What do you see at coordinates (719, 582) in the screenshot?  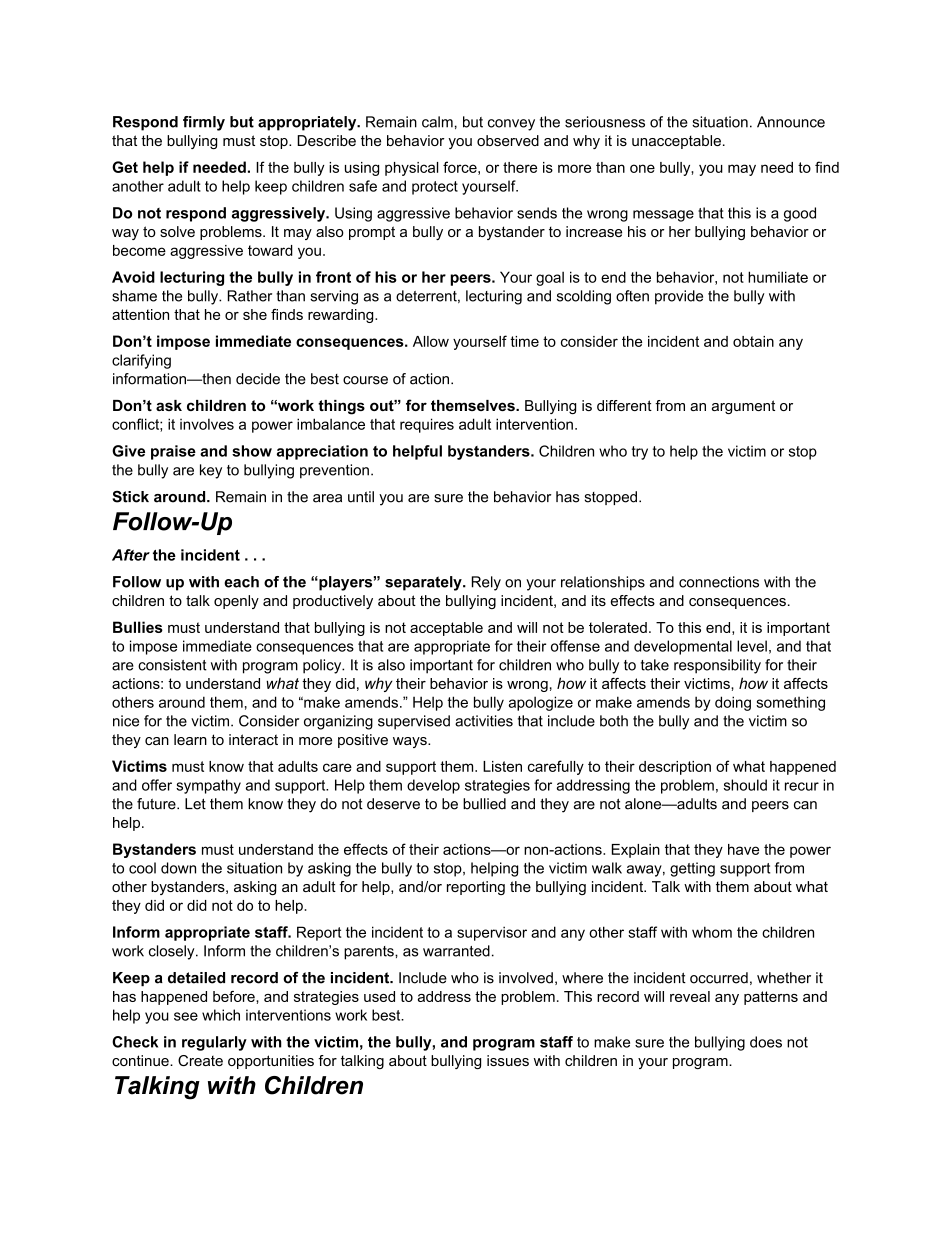 I see `connections` at bounding box center [719, 582].
